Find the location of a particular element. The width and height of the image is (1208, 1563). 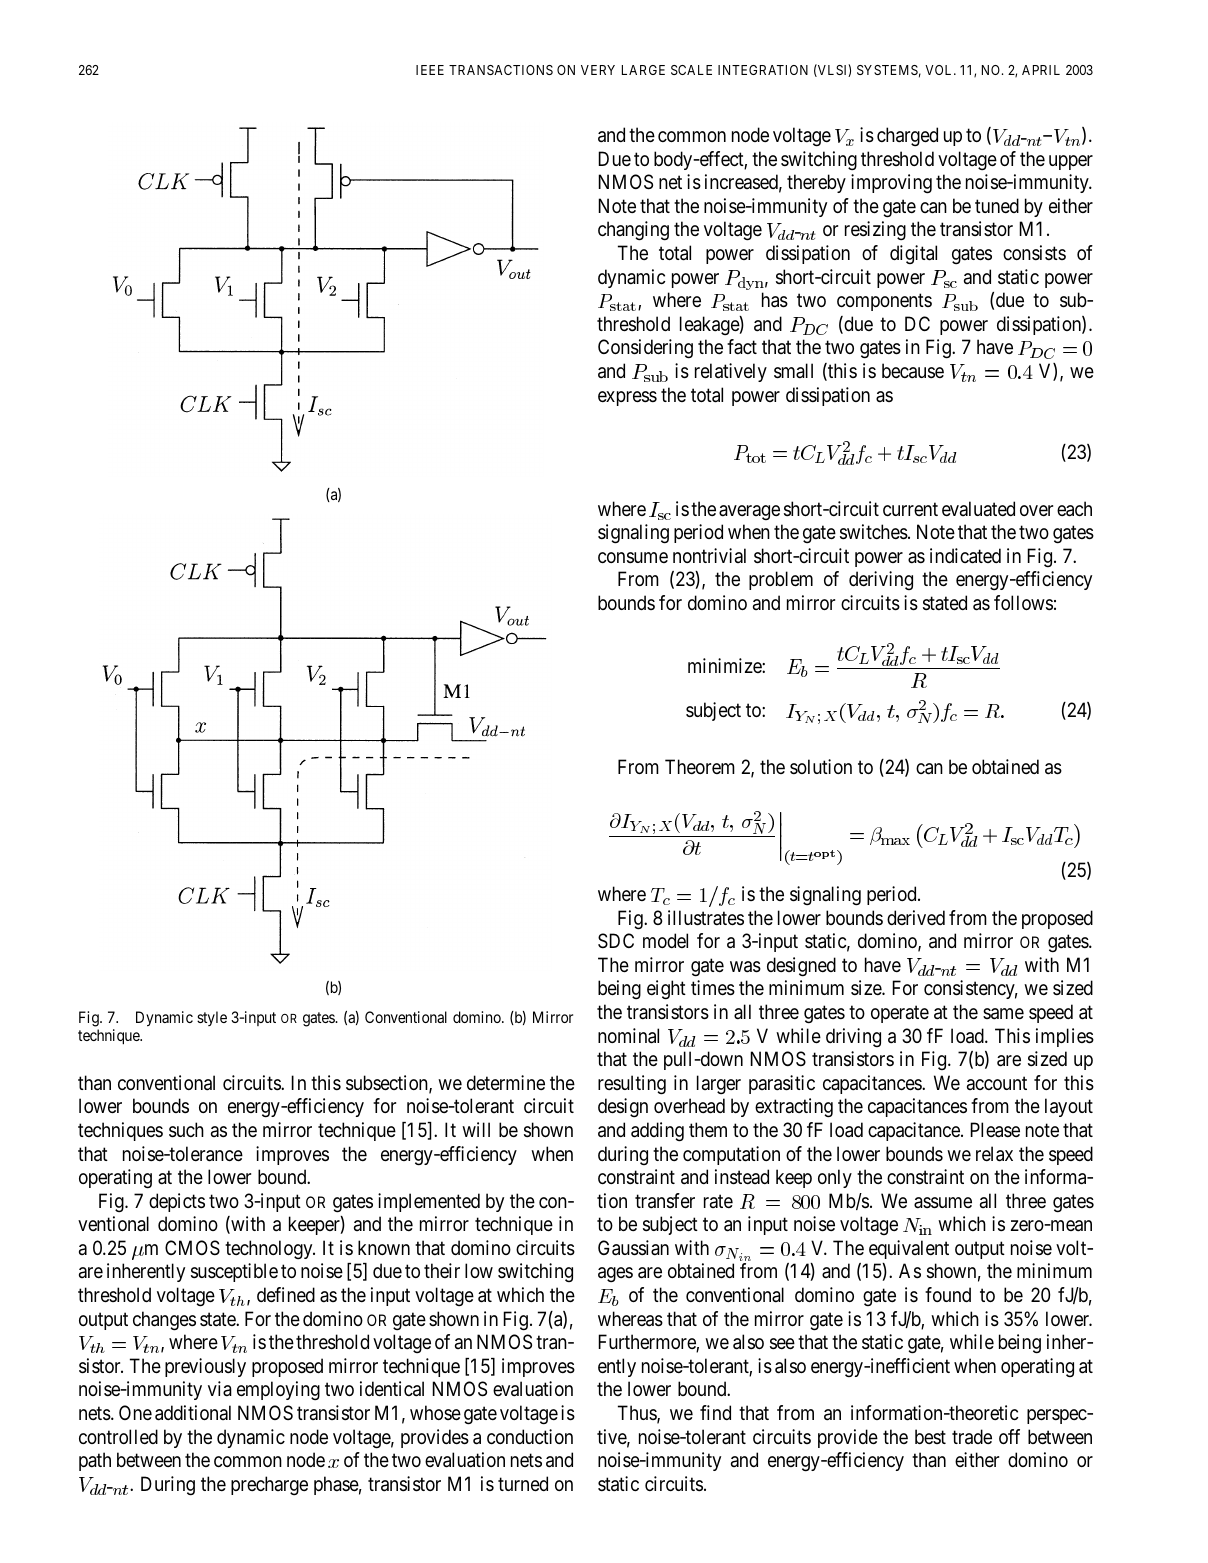

such is located at coordinates (186, 1130).
